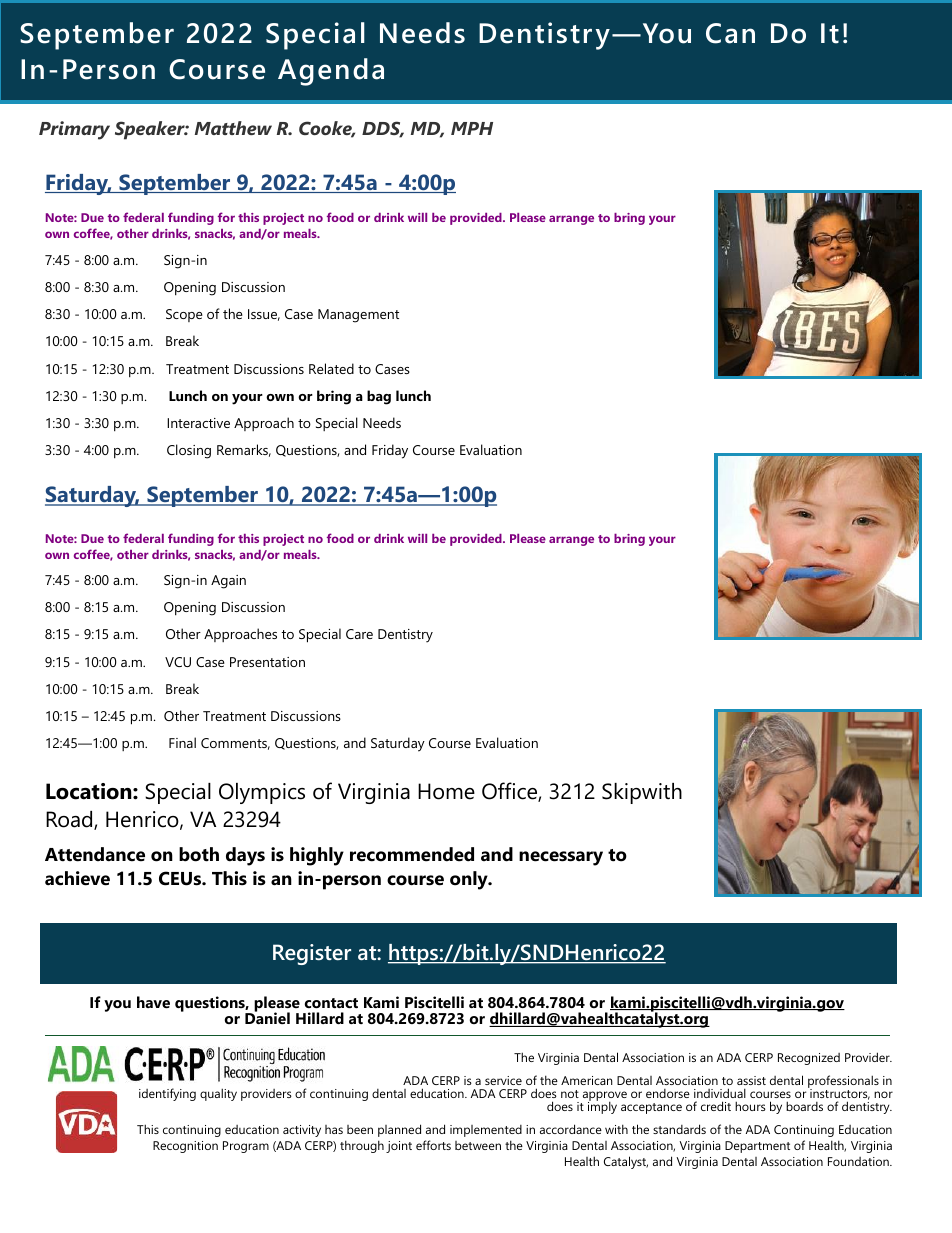  What do you see at coordinates (185, 1147) in the screenshot?
I see `Recognition` at bounding box center [185, 1147].
